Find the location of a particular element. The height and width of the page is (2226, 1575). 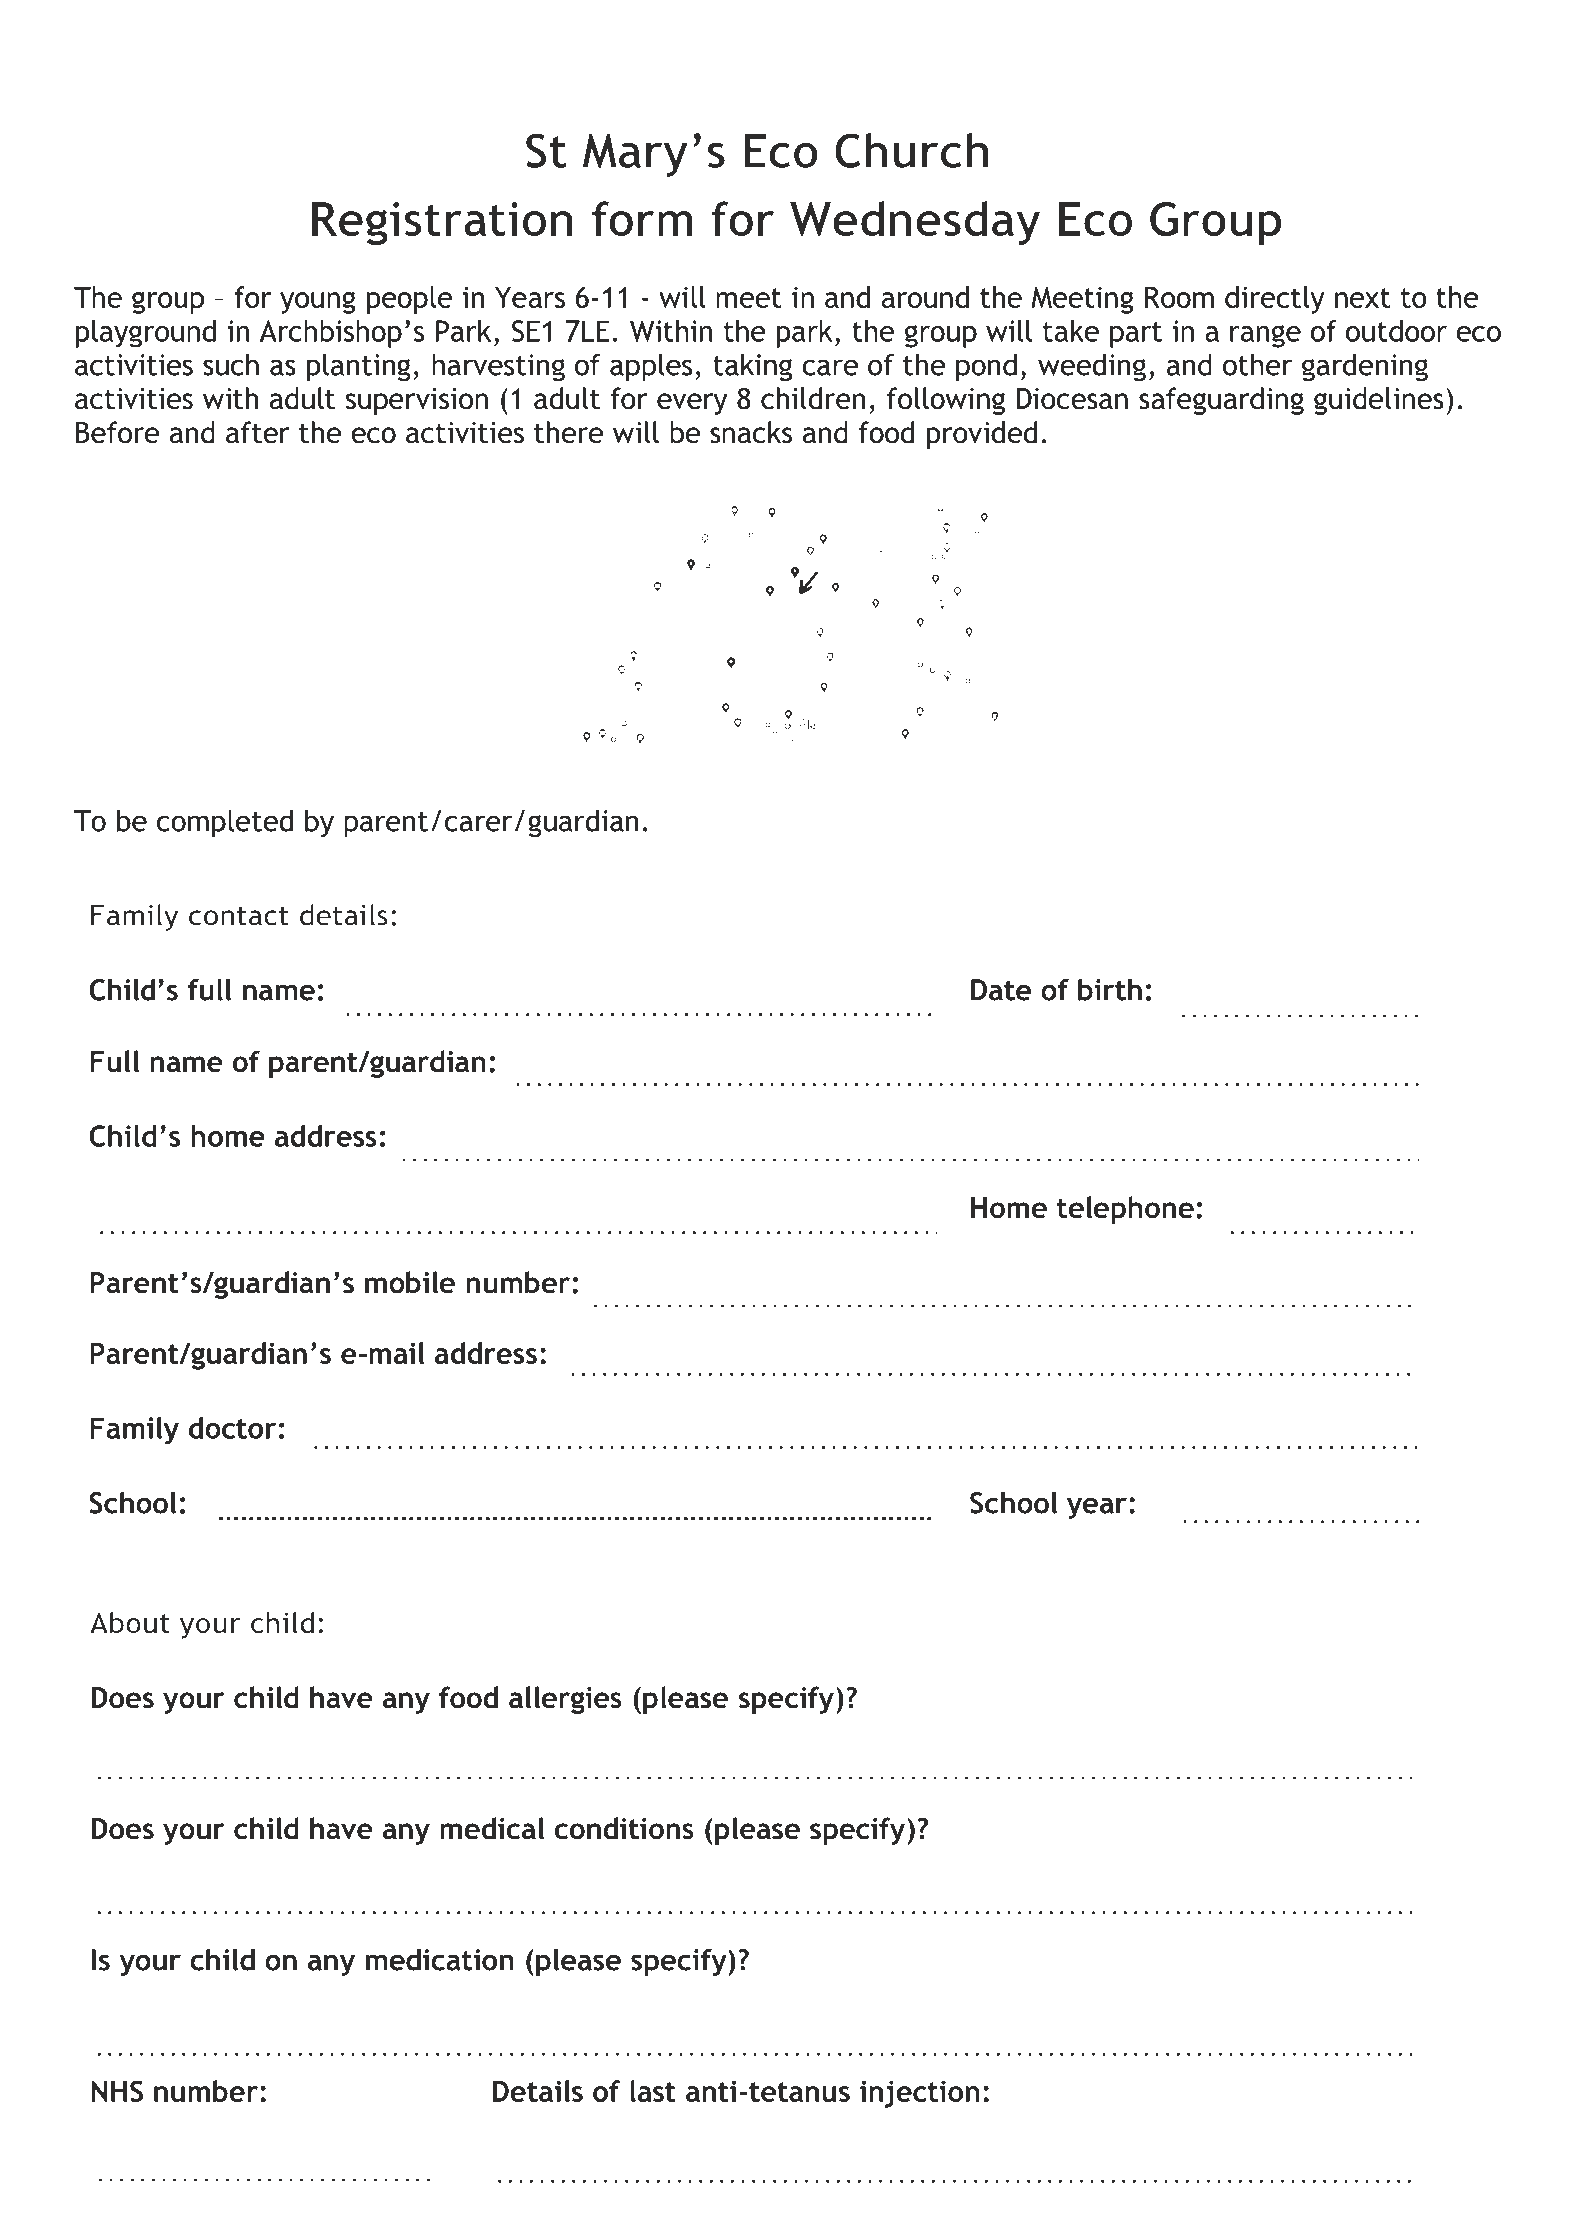

NHS is located at coordinates (117, 2091).
